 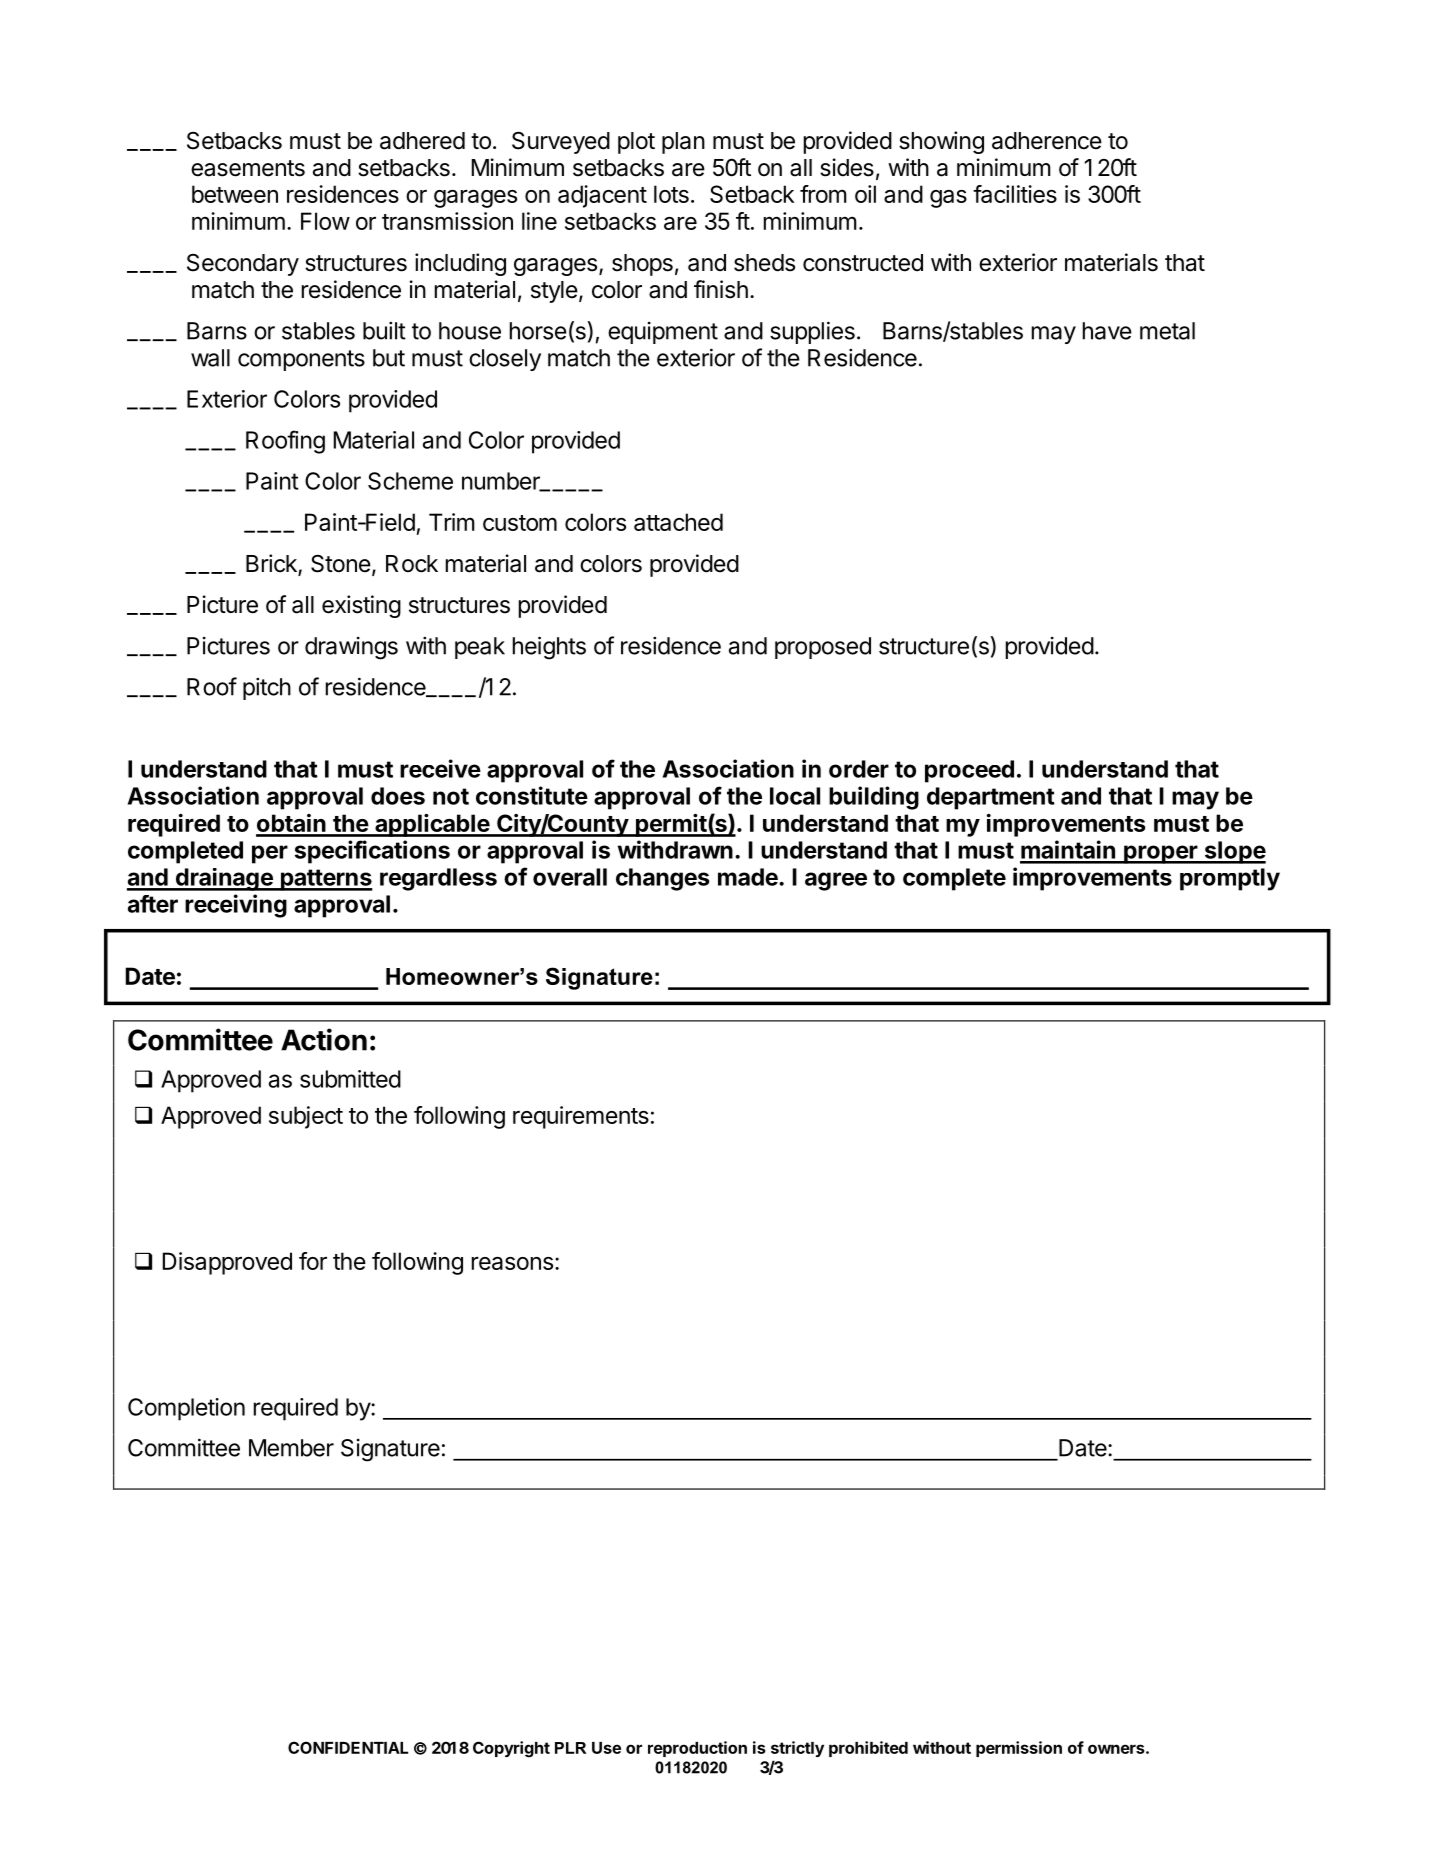 I want to click on CONFIDENTIAL, so click(x=348, y=1747).
